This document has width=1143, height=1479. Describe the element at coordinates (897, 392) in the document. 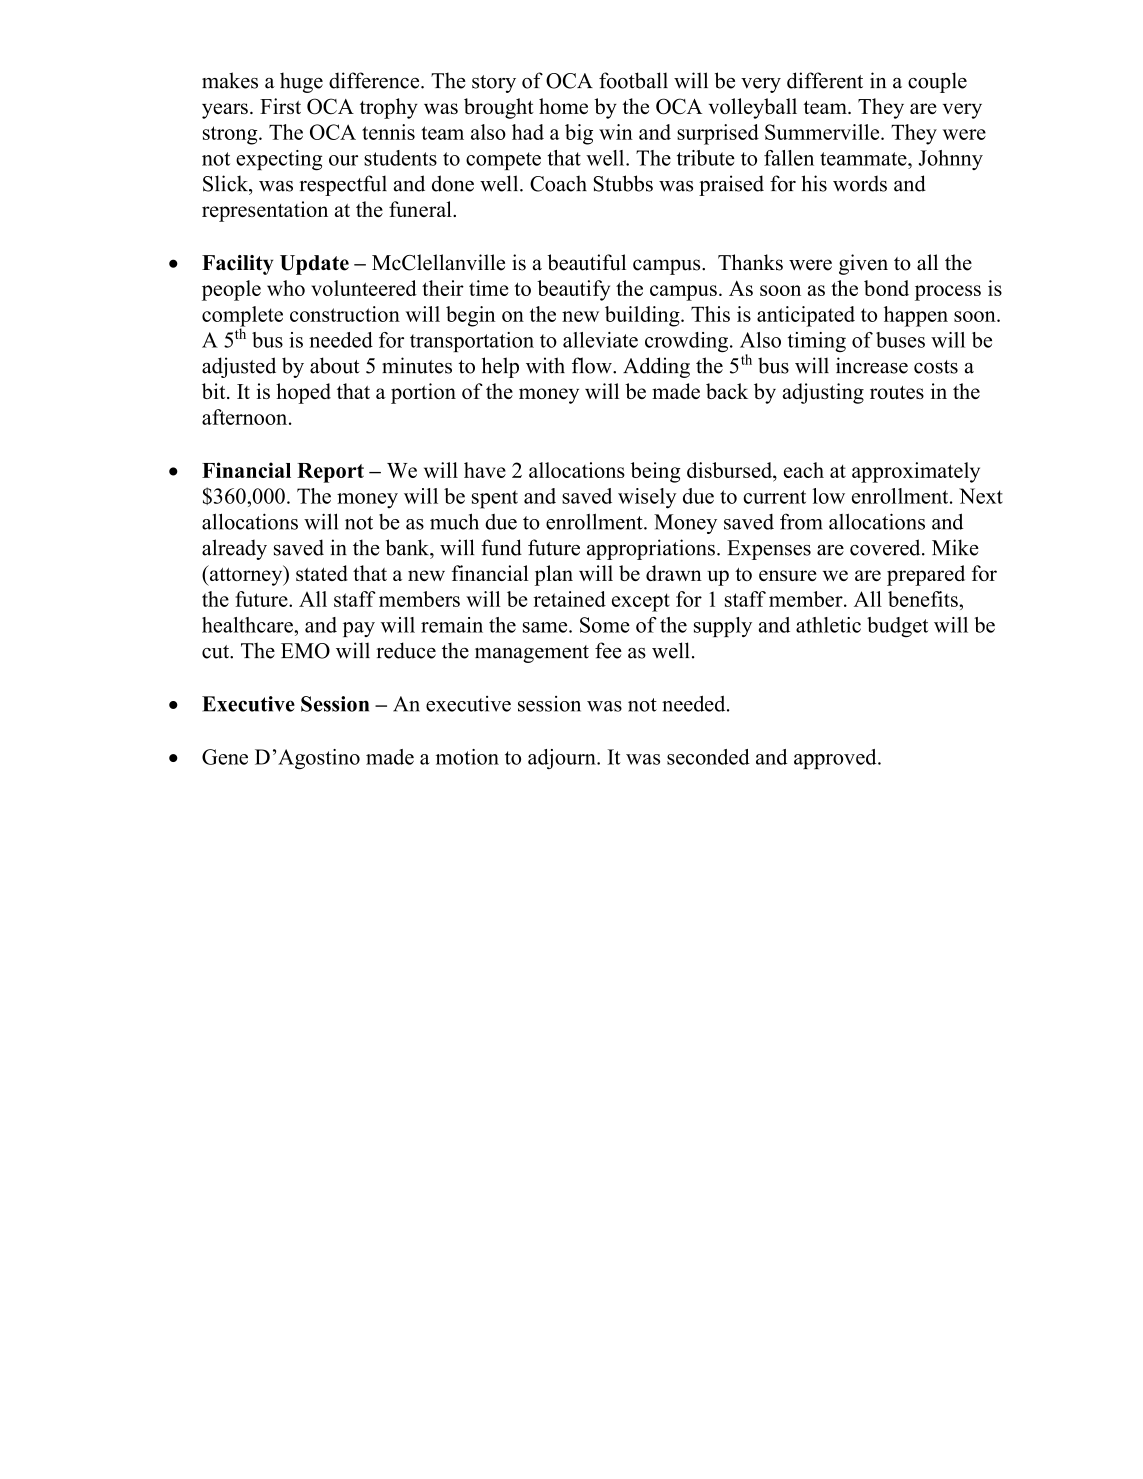

I see `routes` at that location.
